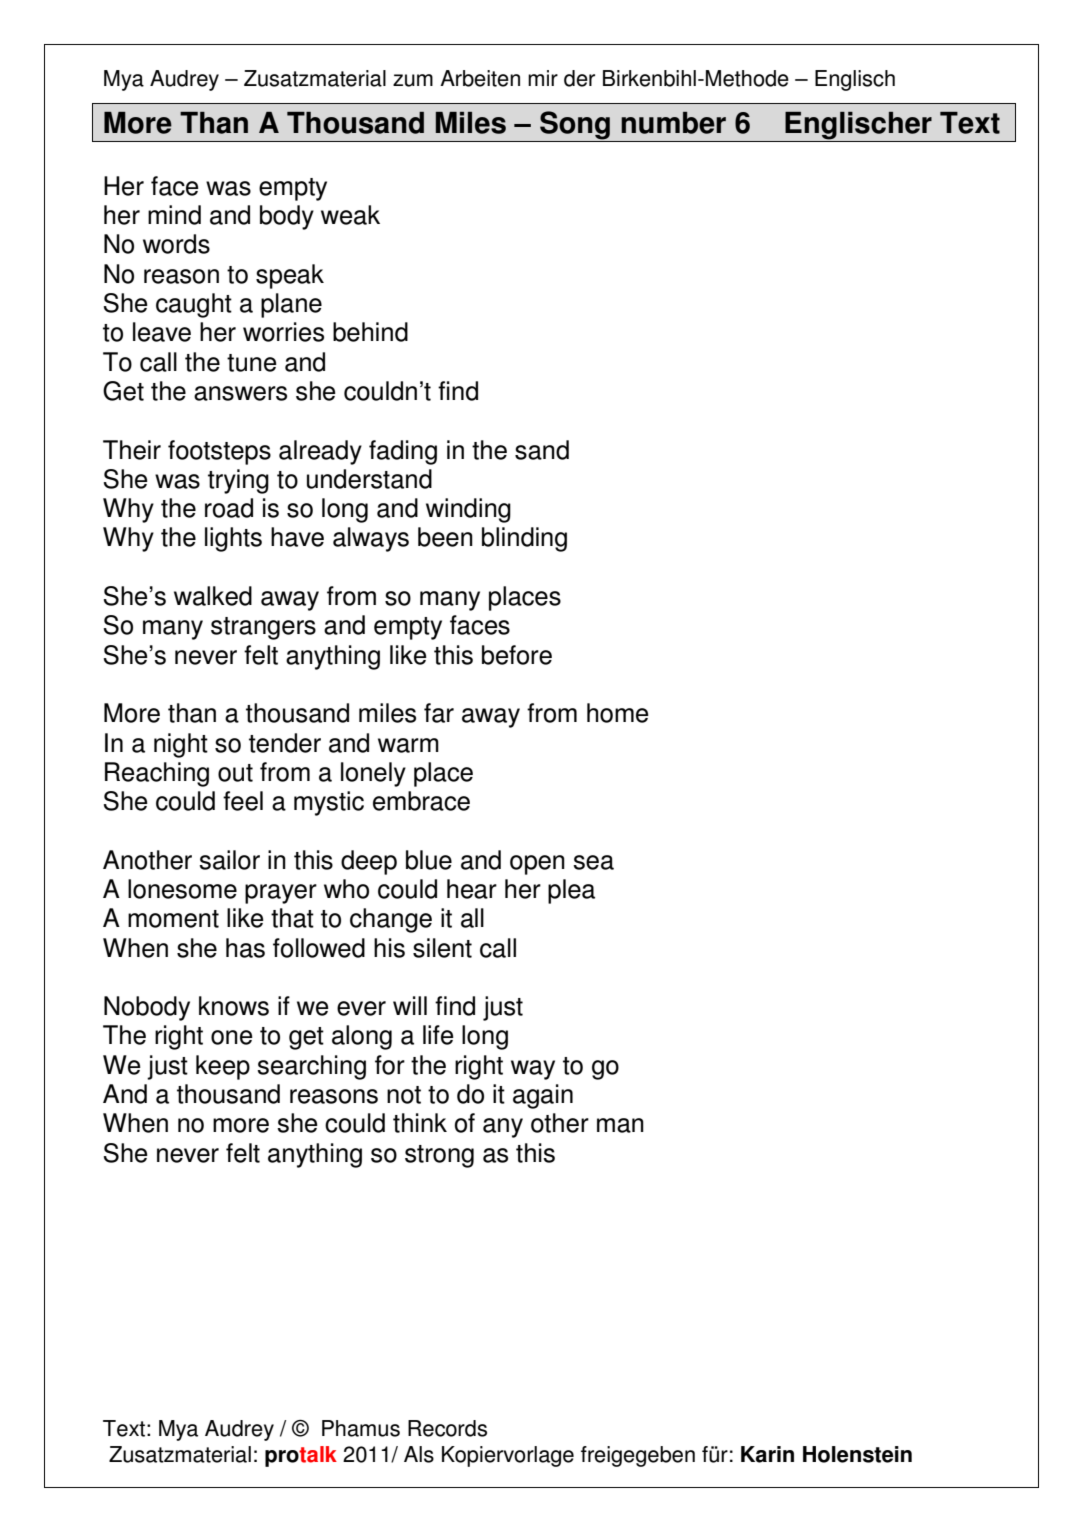 The image size is (1082, 1532). I want to click on Als, so click(419, 1454).
